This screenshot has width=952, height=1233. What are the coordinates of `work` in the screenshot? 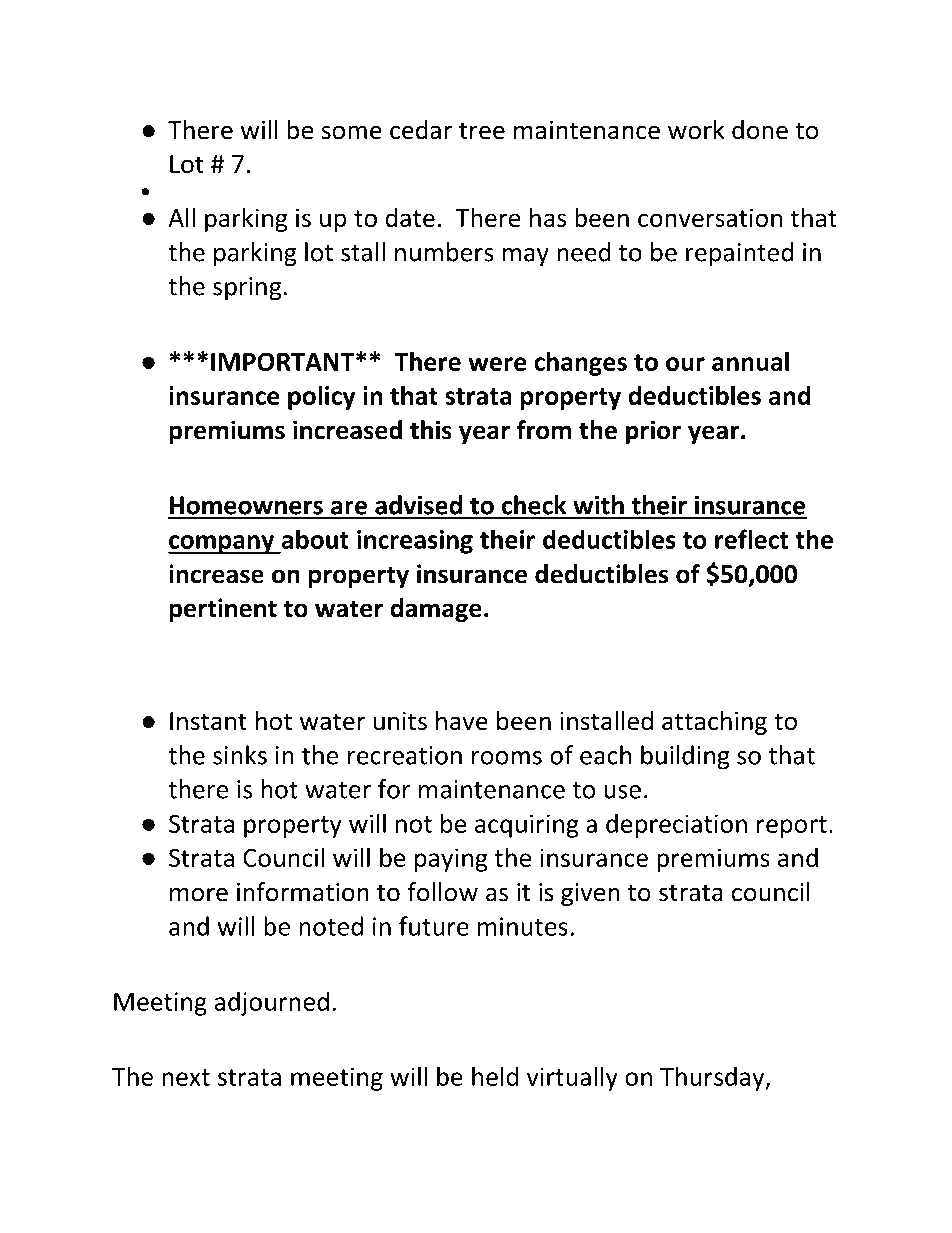 It's located at (696, 130).
